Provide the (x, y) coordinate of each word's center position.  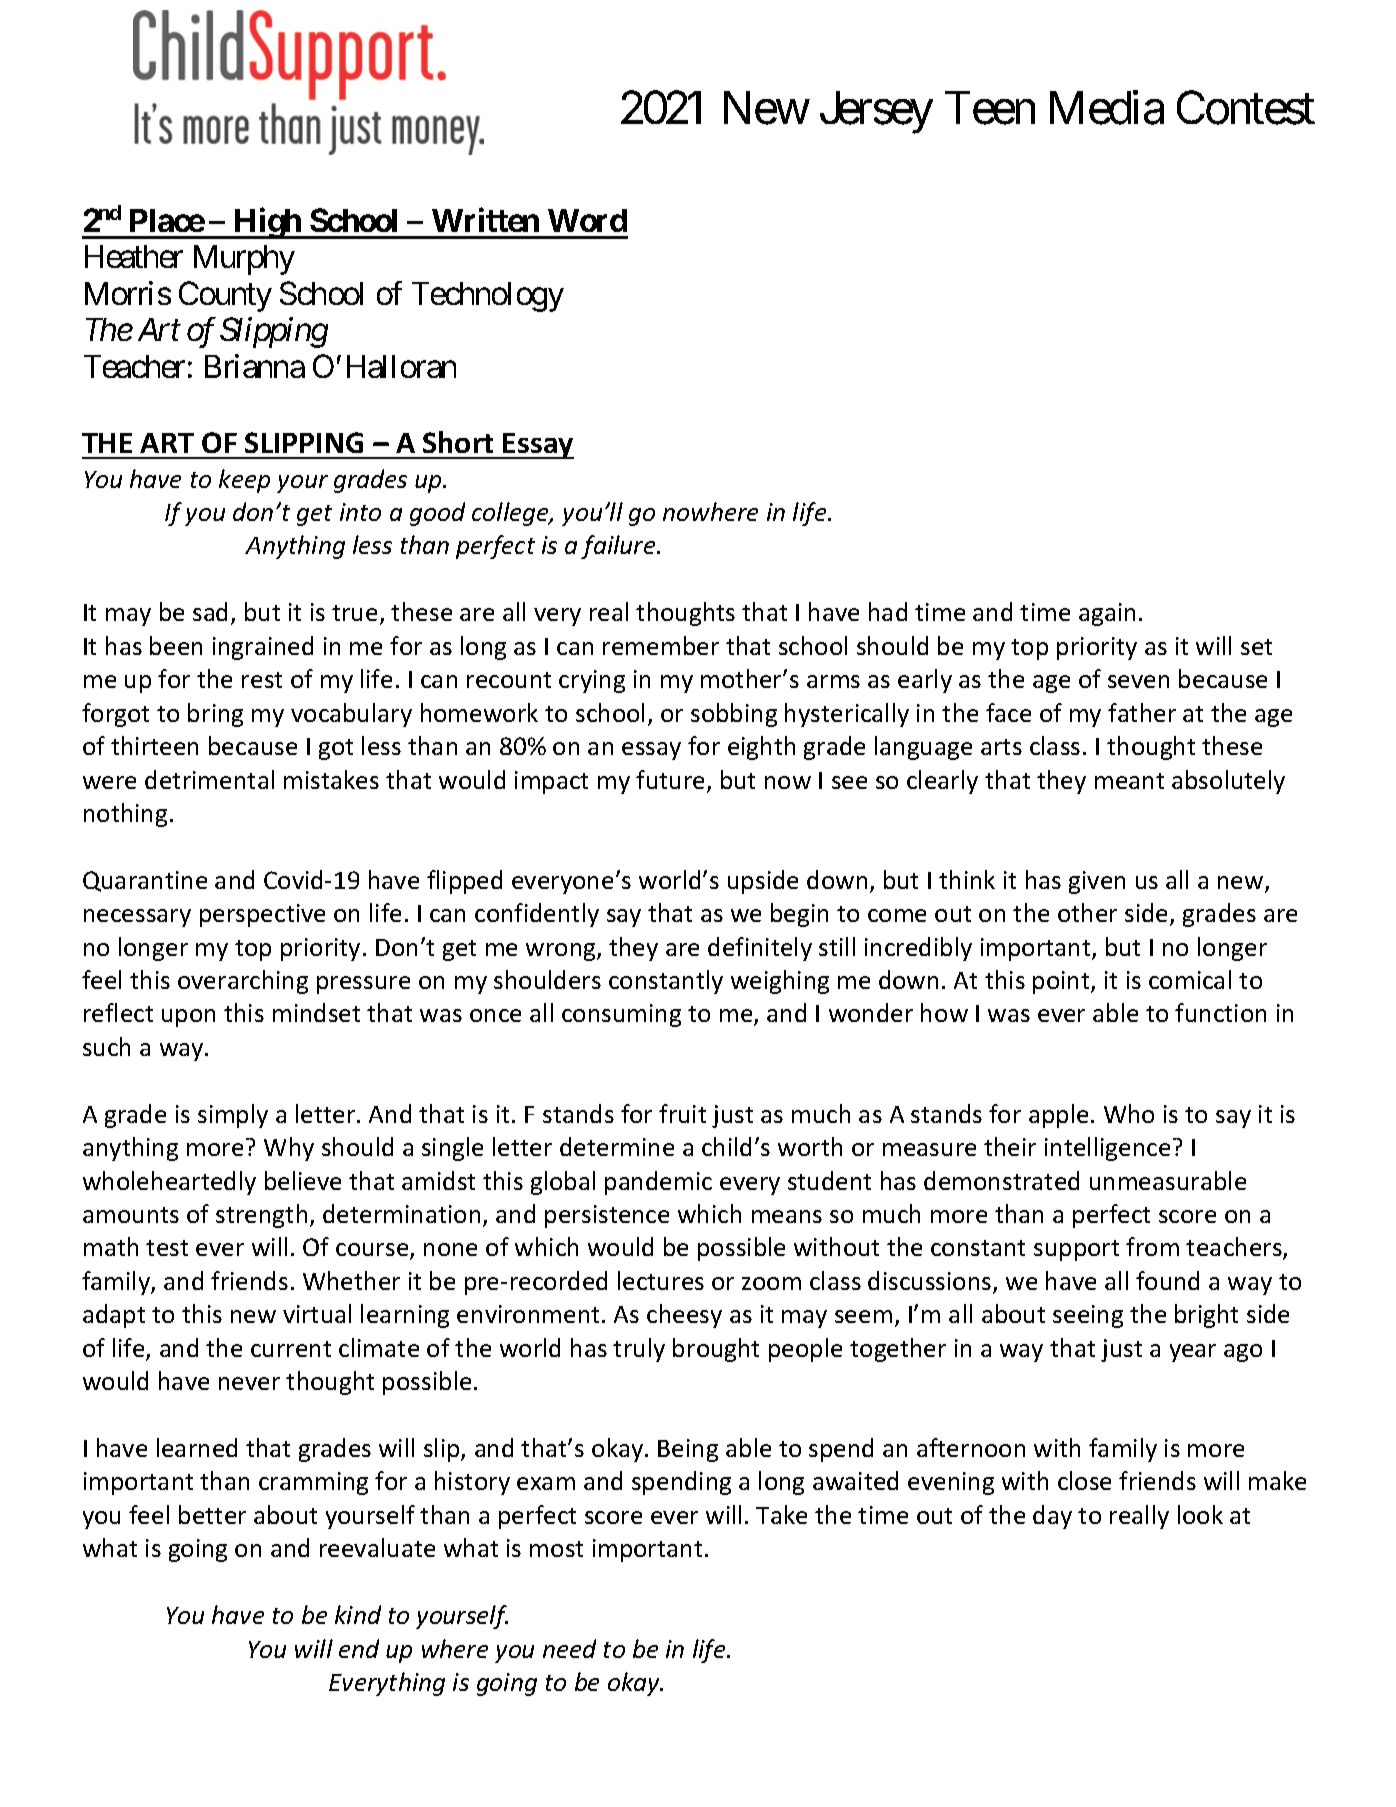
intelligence (1107, 1149)
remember (661, 645)
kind (358, 1614)
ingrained (263, 648)
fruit (682, 1113)
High (267, 223)
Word (587, 220)
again (1107, 614)
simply (233, 1116)
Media (1107, 108)
